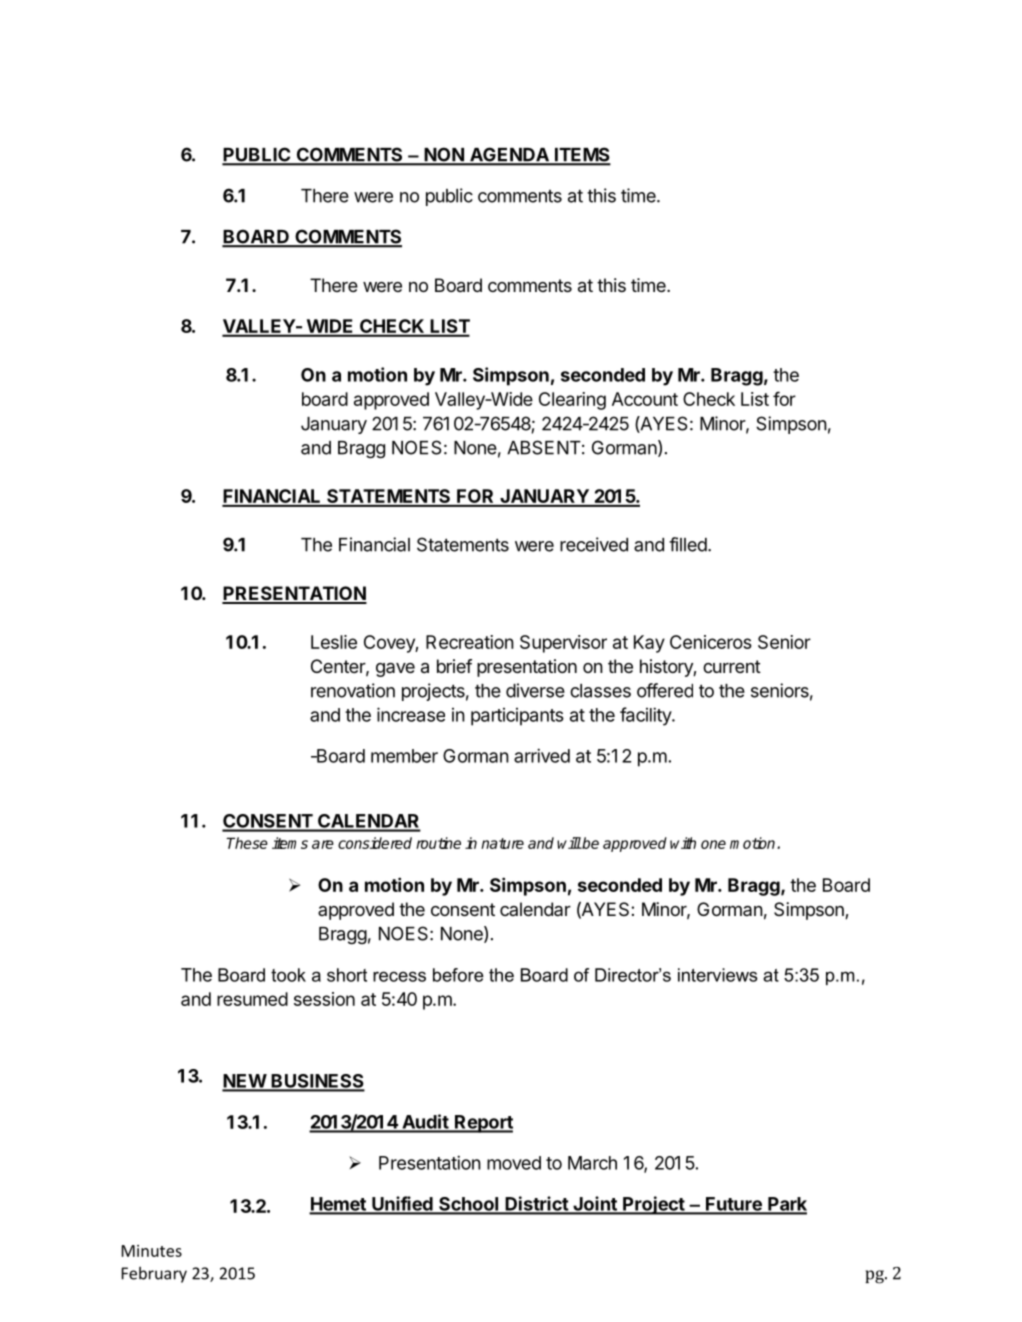  I want to click on AGENDA, so click(509, 156).
